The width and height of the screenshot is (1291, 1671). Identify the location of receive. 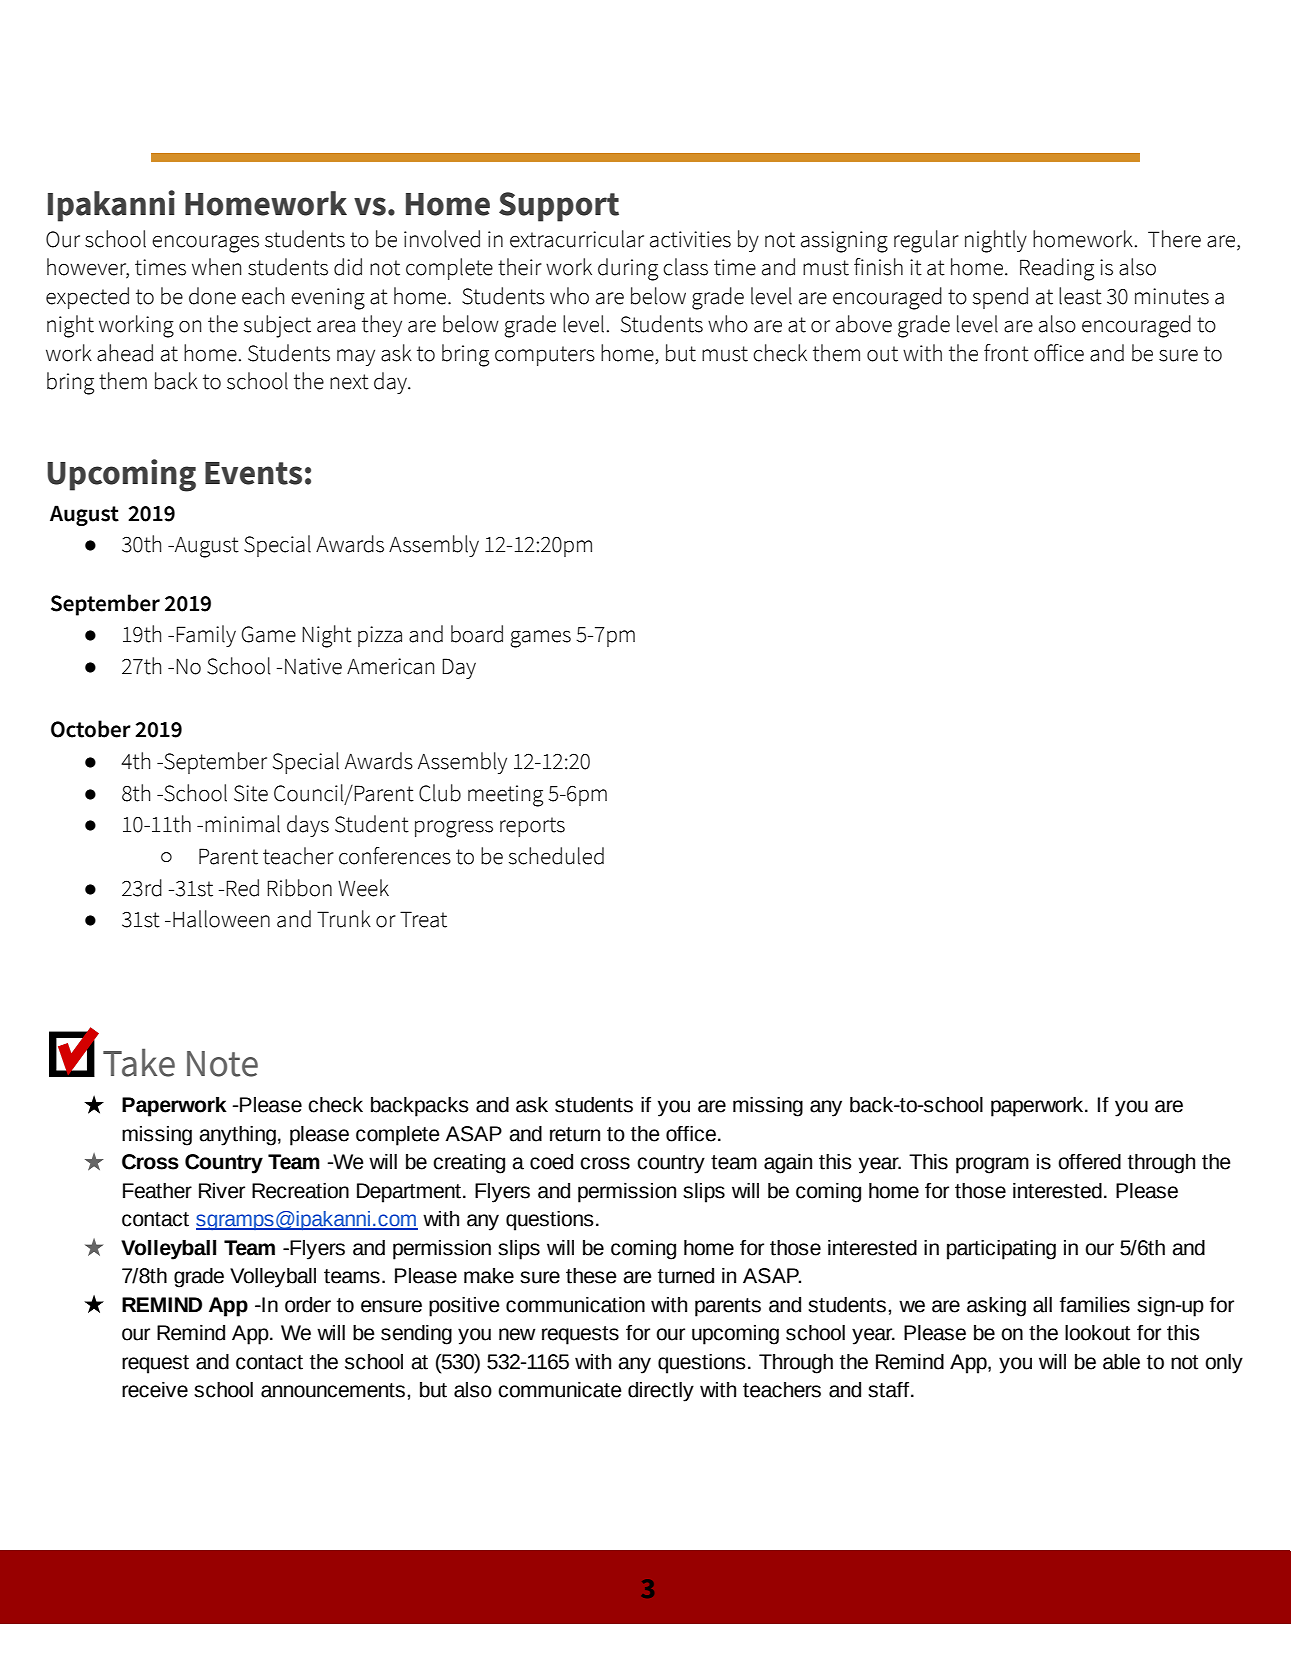
(155, 1390).
